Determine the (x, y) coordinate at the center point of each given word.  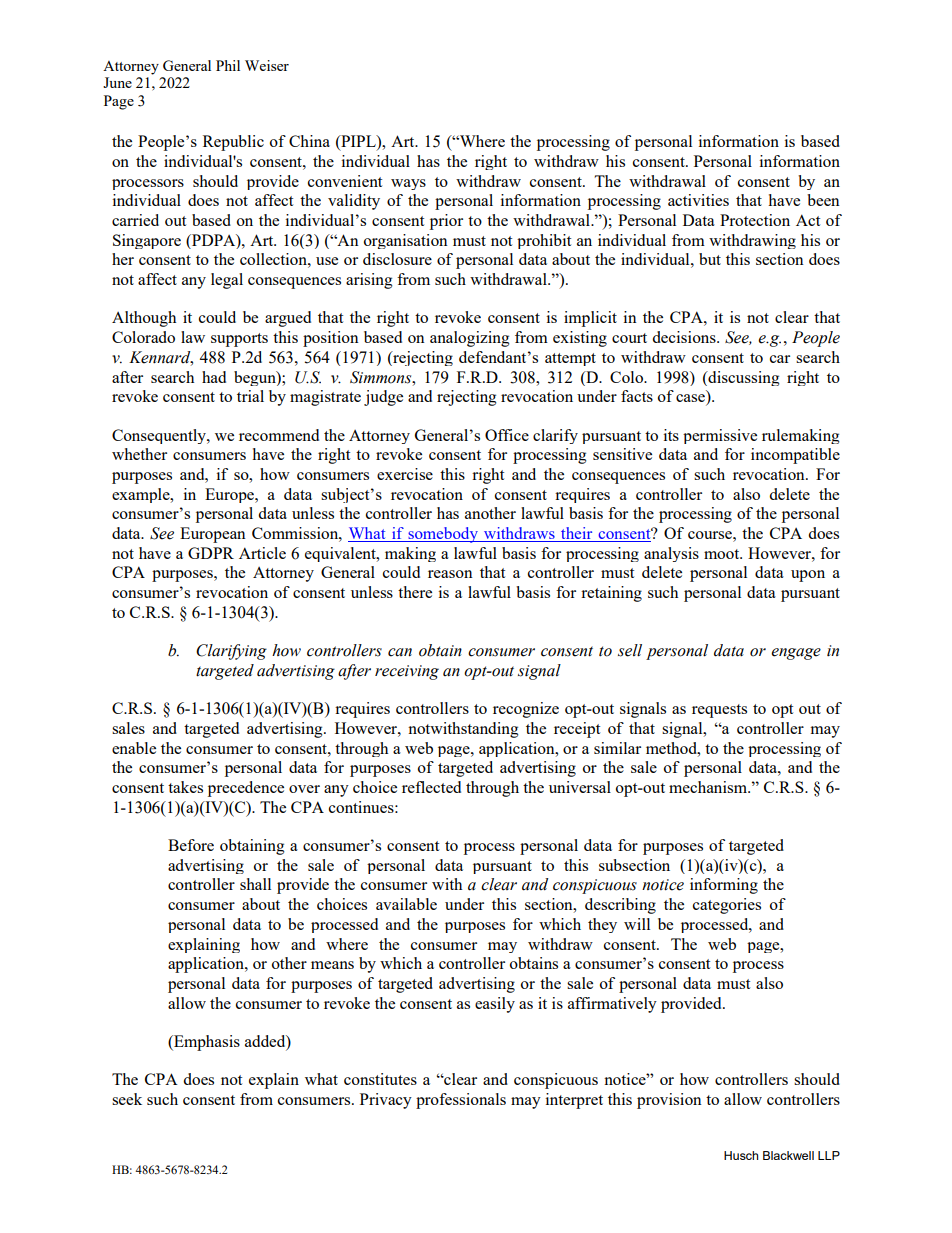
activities (698, 200)
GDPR (211, 553)
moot (723, 554)
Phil (228, 65)
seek (127, 1099)
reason (450, 574)
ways (408, 184)
